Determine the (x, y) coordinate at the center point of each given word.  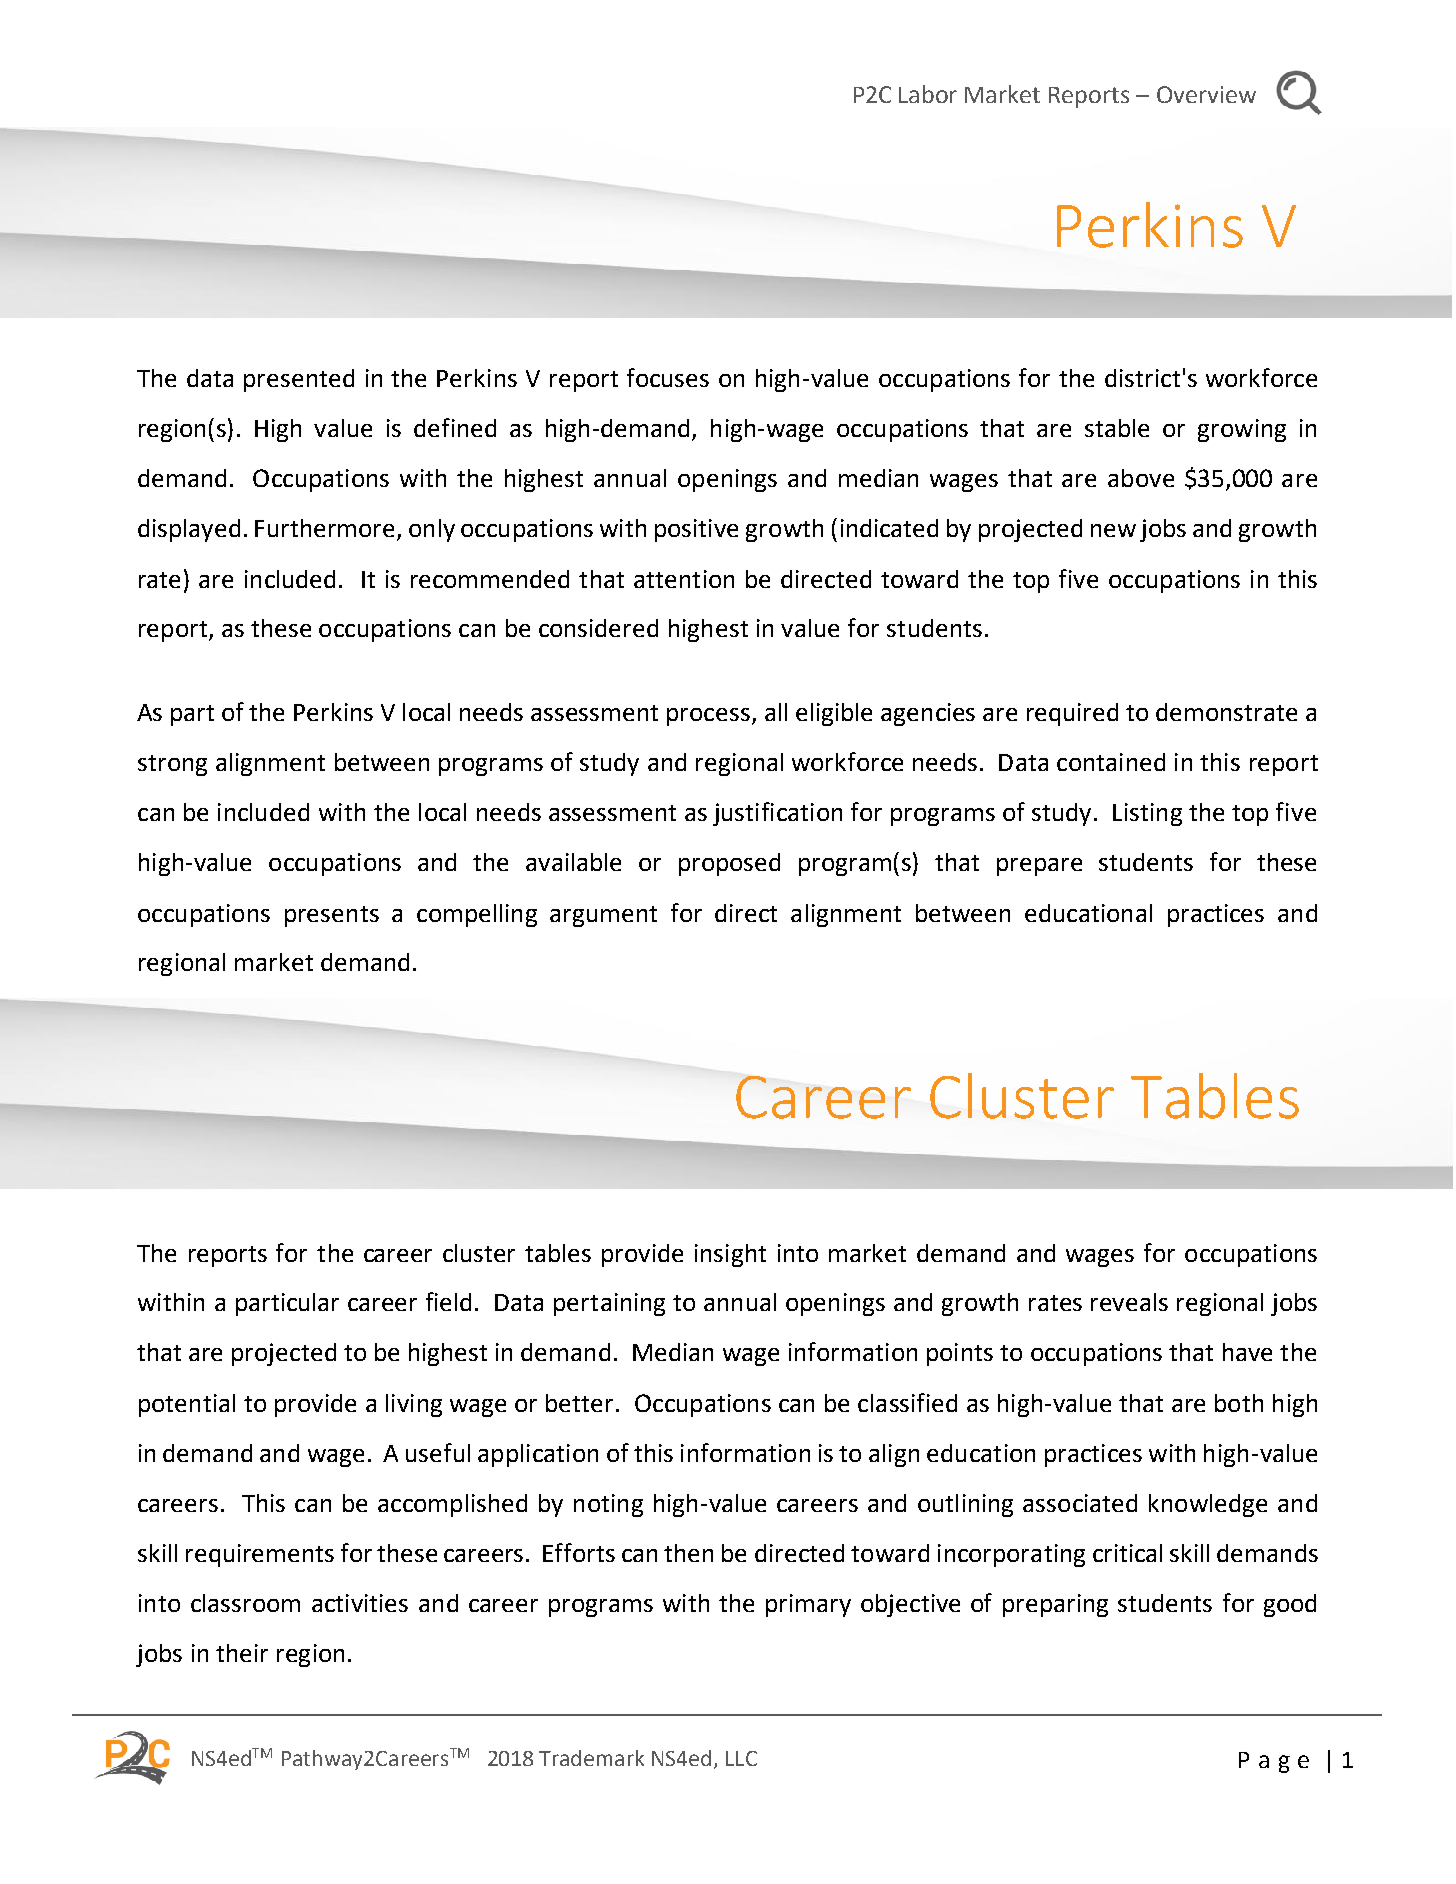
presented (299, 380)
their (242, 1653)
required (1072, 714)
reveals (1129, 1302)
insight (730, 1255)
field (448, 1301)
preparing (1055, 1605)
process (708, 717)
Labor (928, 94)
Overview (1206, 94)
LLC (741, 1758)
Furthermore (326, 529)
